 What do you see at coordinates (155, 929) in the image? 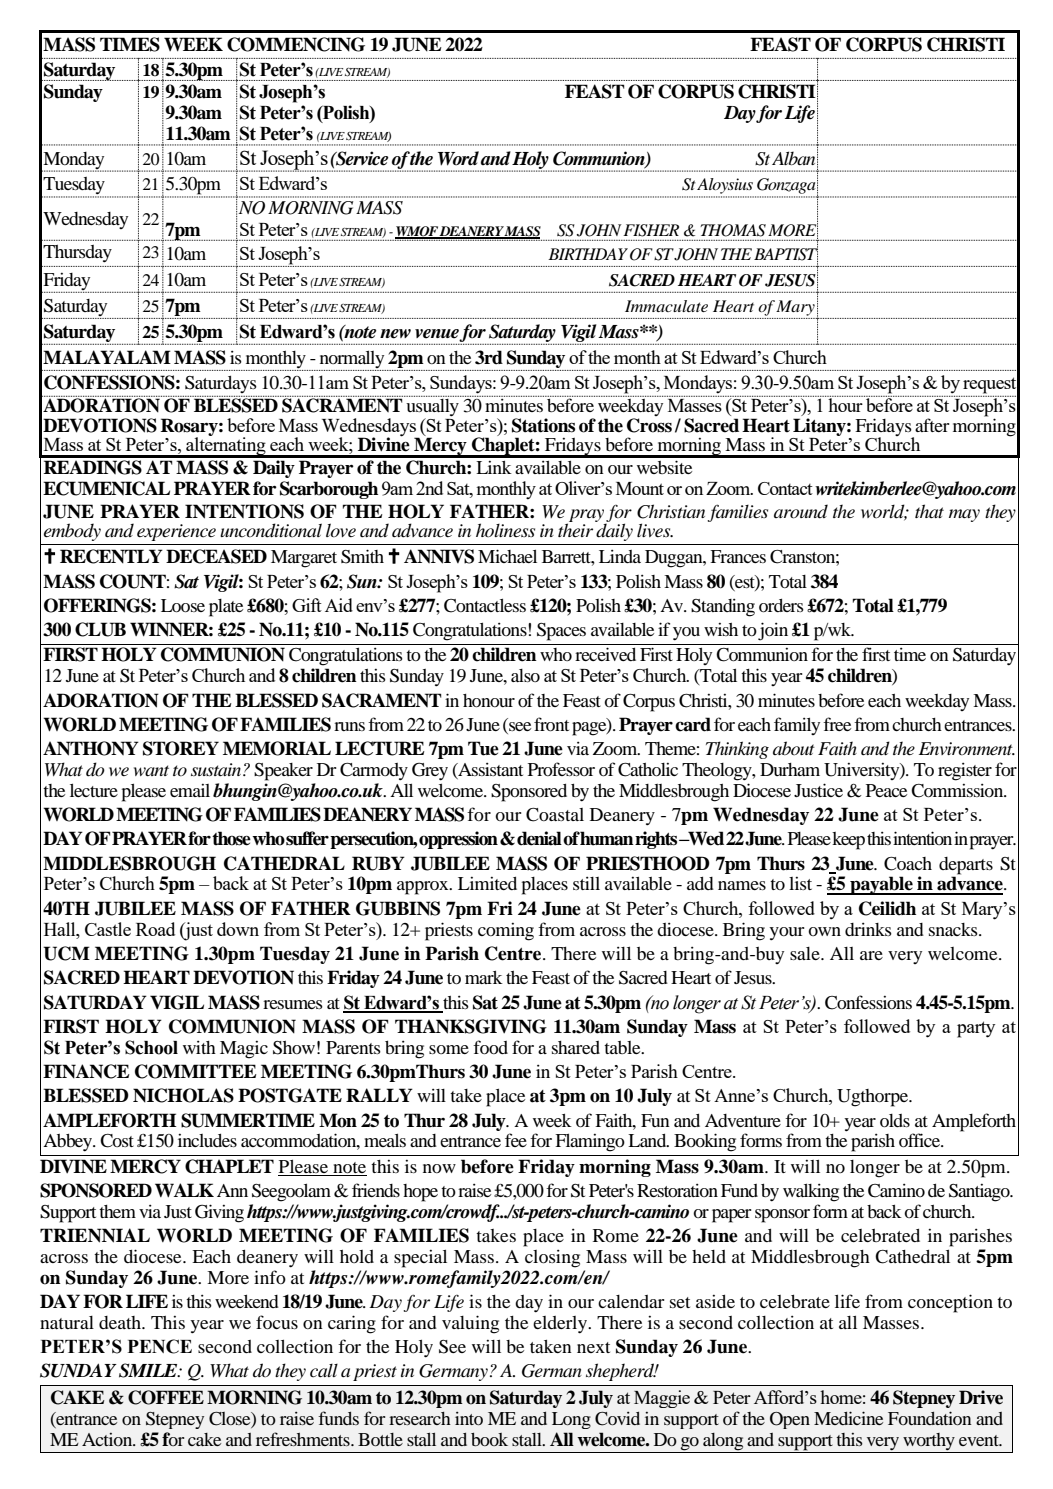
I see `Road` at bounding box center [155, 929].
